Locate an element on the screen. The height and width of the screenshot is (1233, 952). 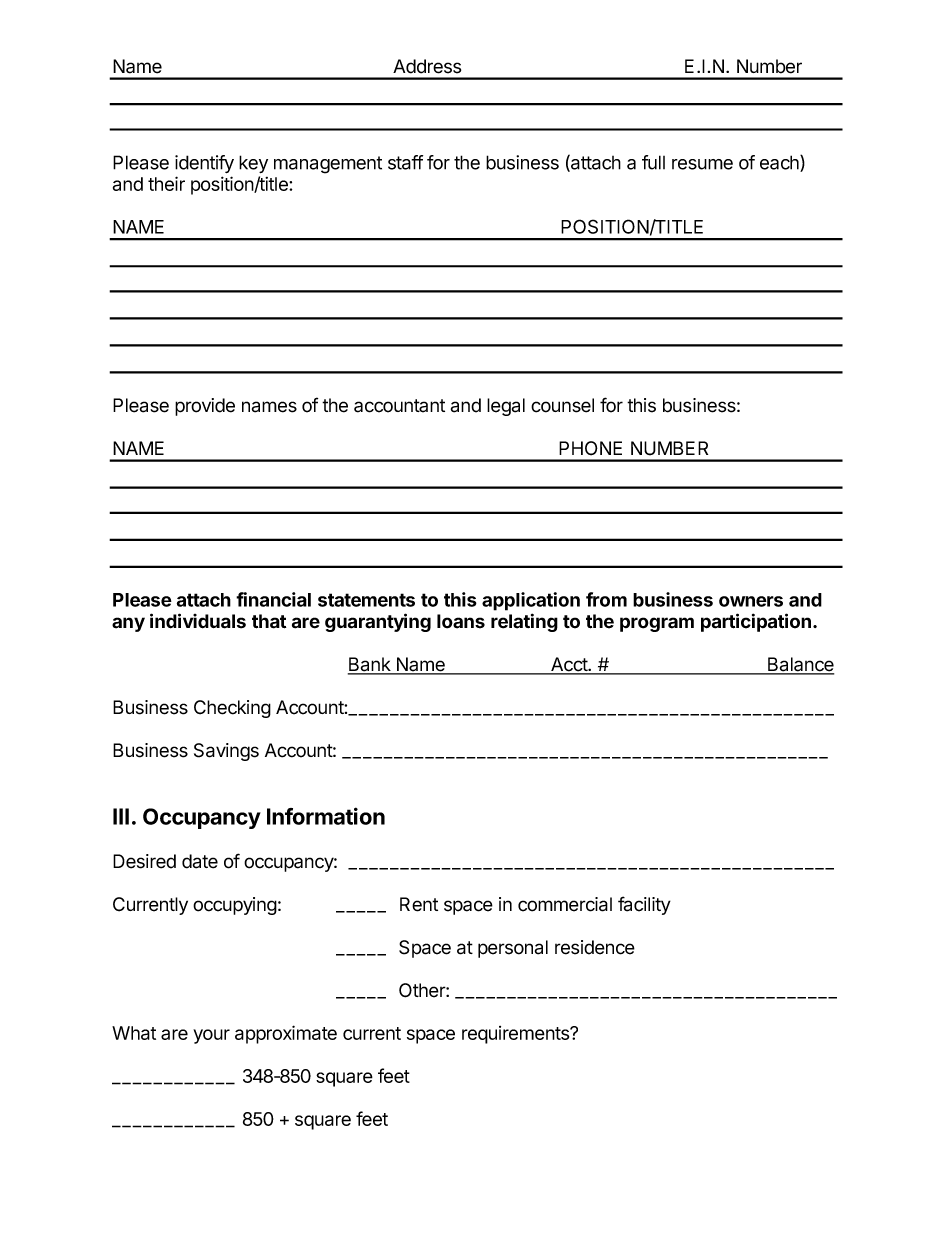
legal is located at coordinates (506, 407).
